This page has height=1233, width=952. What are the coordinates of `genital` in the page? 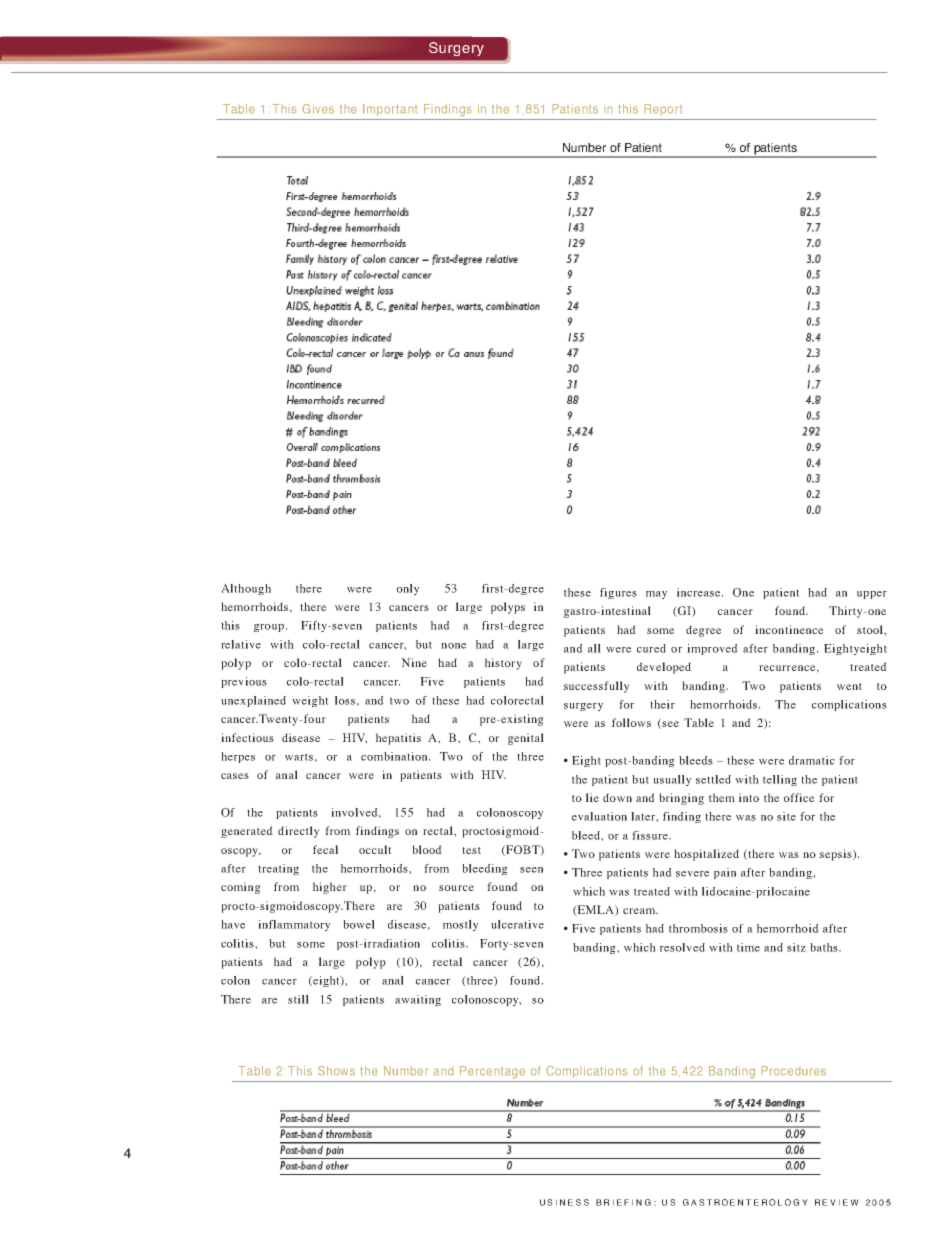 It's located at (526, 739).
